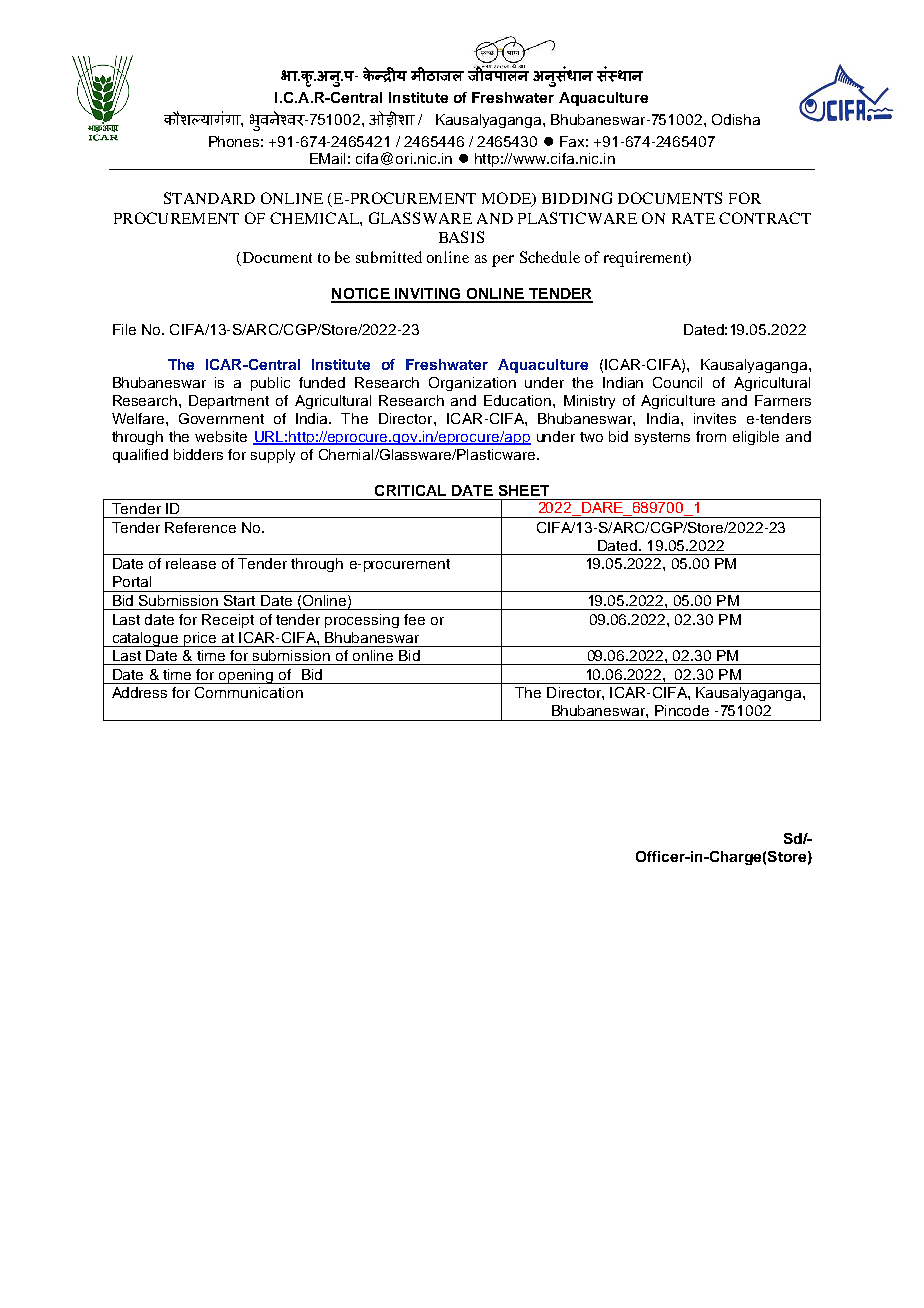 Image resolution: width=924 pixels, height=1308 pixels. I want to click on Communication, so click(249, 692).
